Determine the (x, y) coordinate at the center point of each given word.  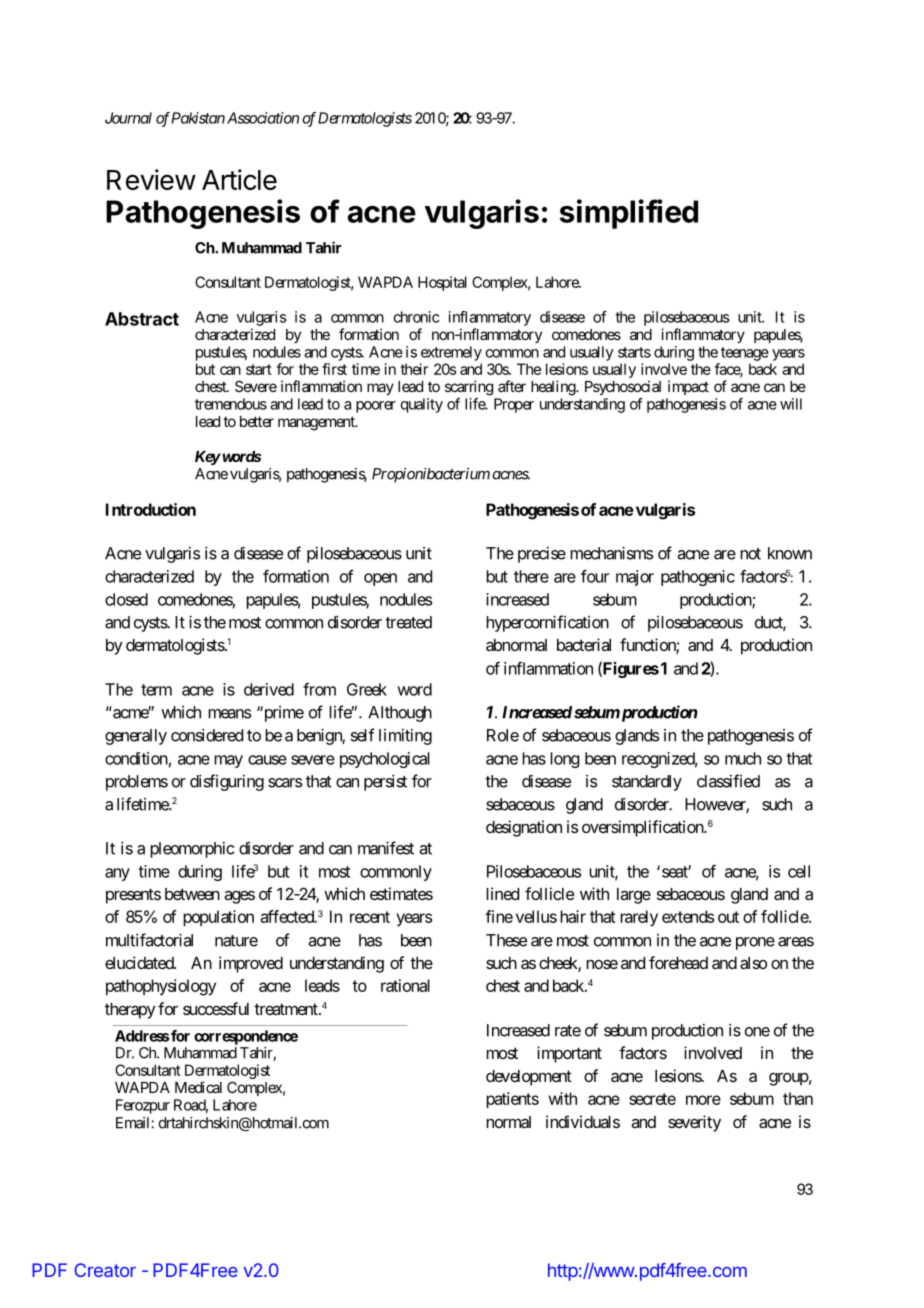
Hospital (442, 283)
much (743, 758)
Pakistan (198, 118)
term (156, 690)
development (529, 1078)
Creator (105, 1270)
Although (400, 714)
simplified (629, 214)
